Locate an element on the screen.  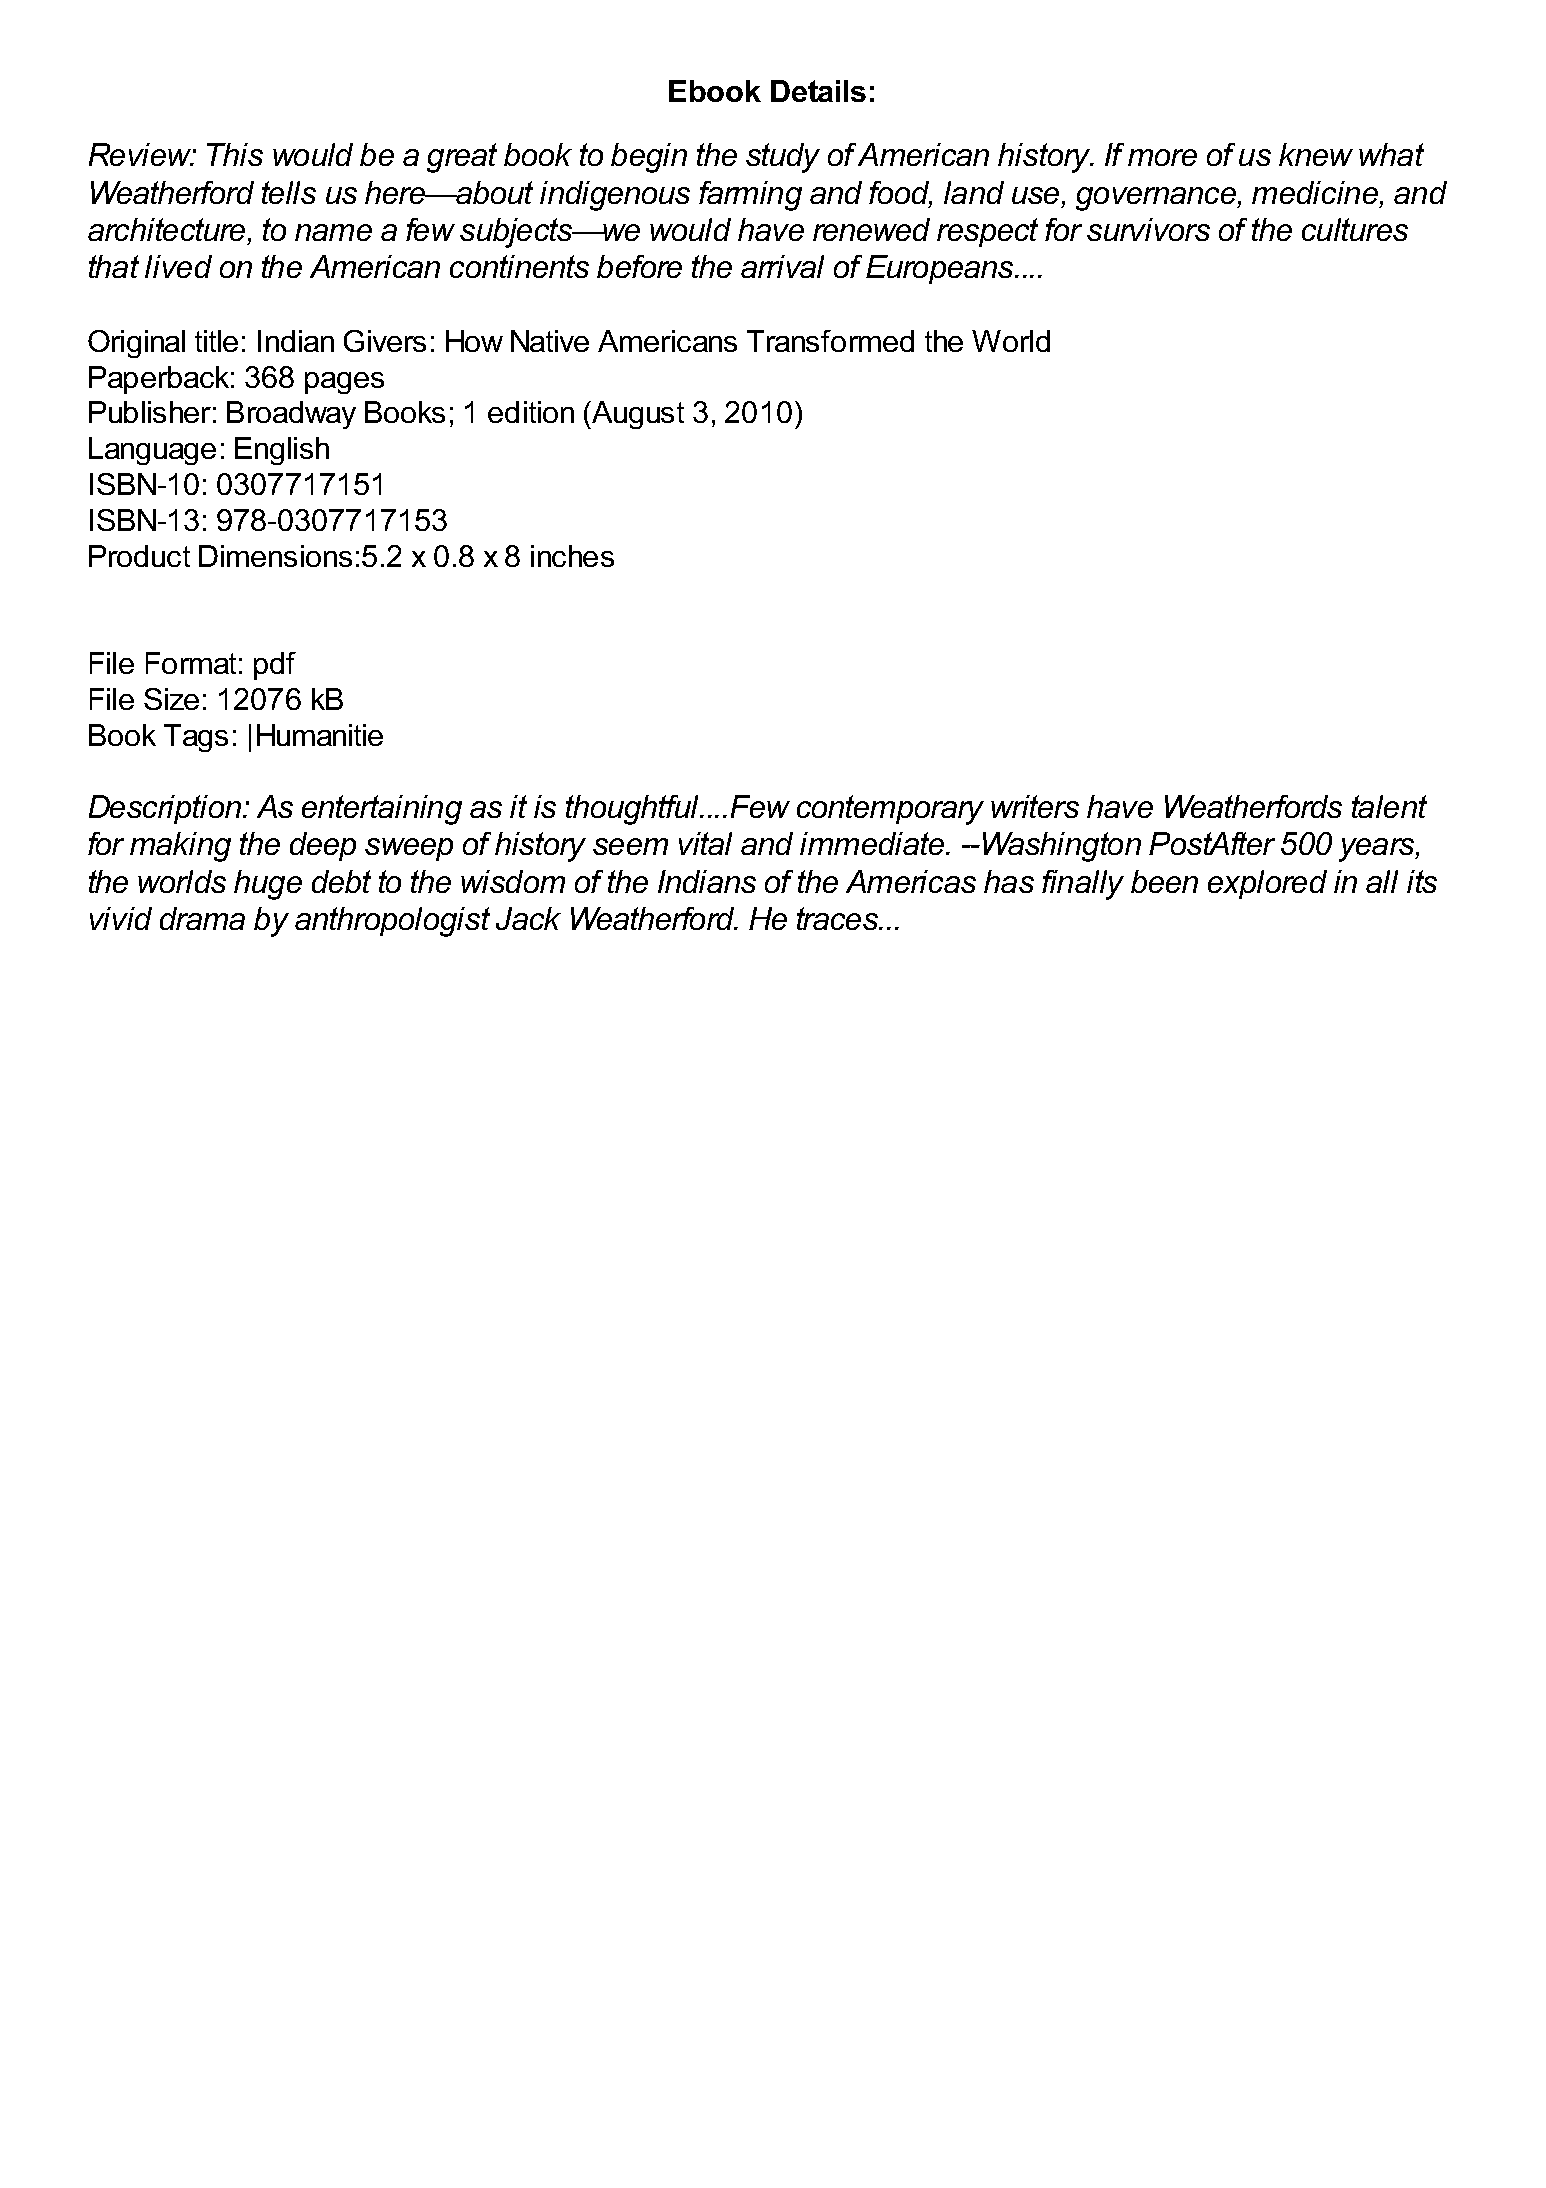
Details is located at coordinates (818, 91).
